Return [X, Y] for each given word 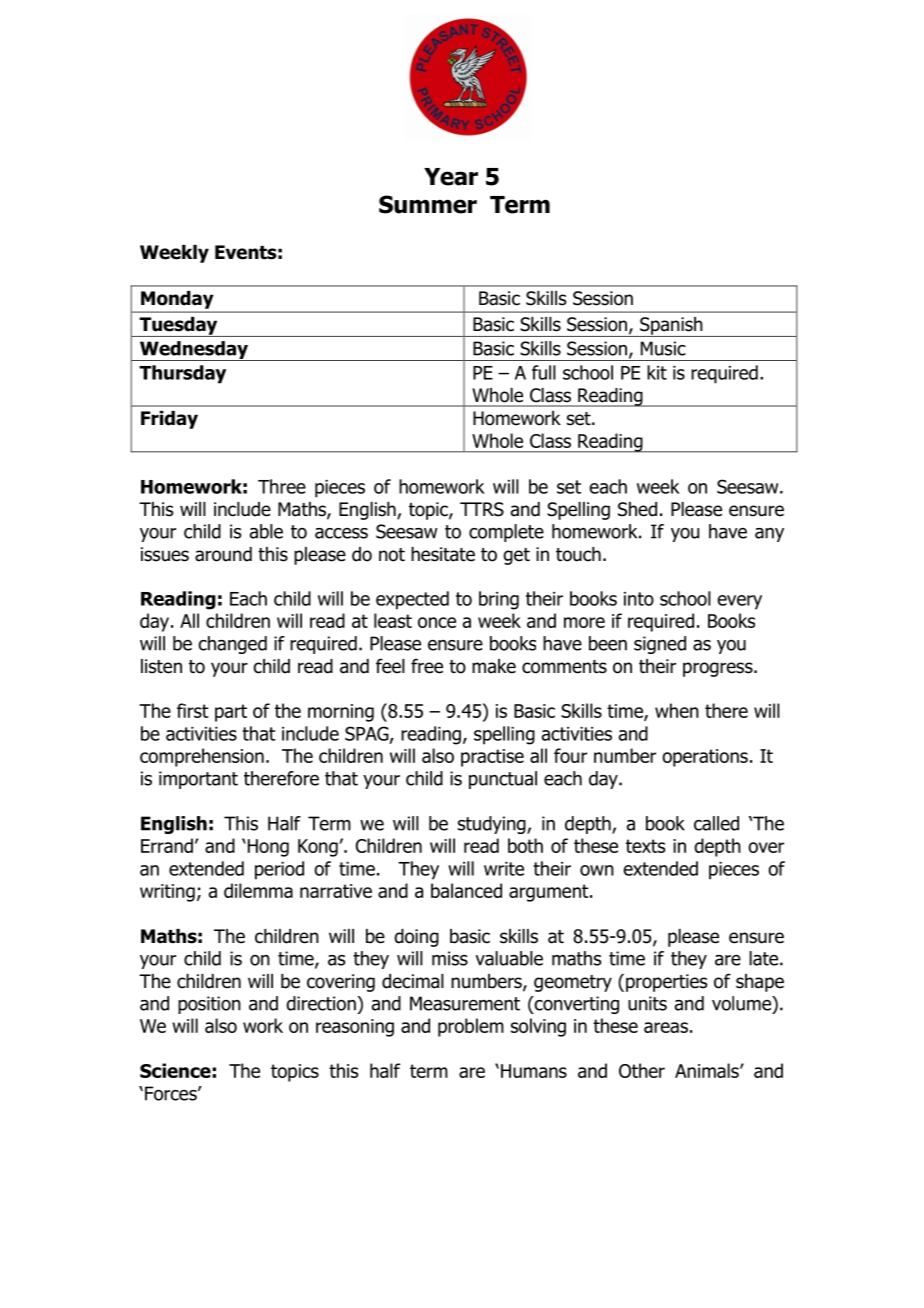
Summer [428, 204]
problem [471, 1027]
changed [232, 645]
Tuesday [178, 327]
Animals [708, 1070]
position [209, 1005]
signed [660, 645]
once [437, 622]
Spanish [671, 327]
